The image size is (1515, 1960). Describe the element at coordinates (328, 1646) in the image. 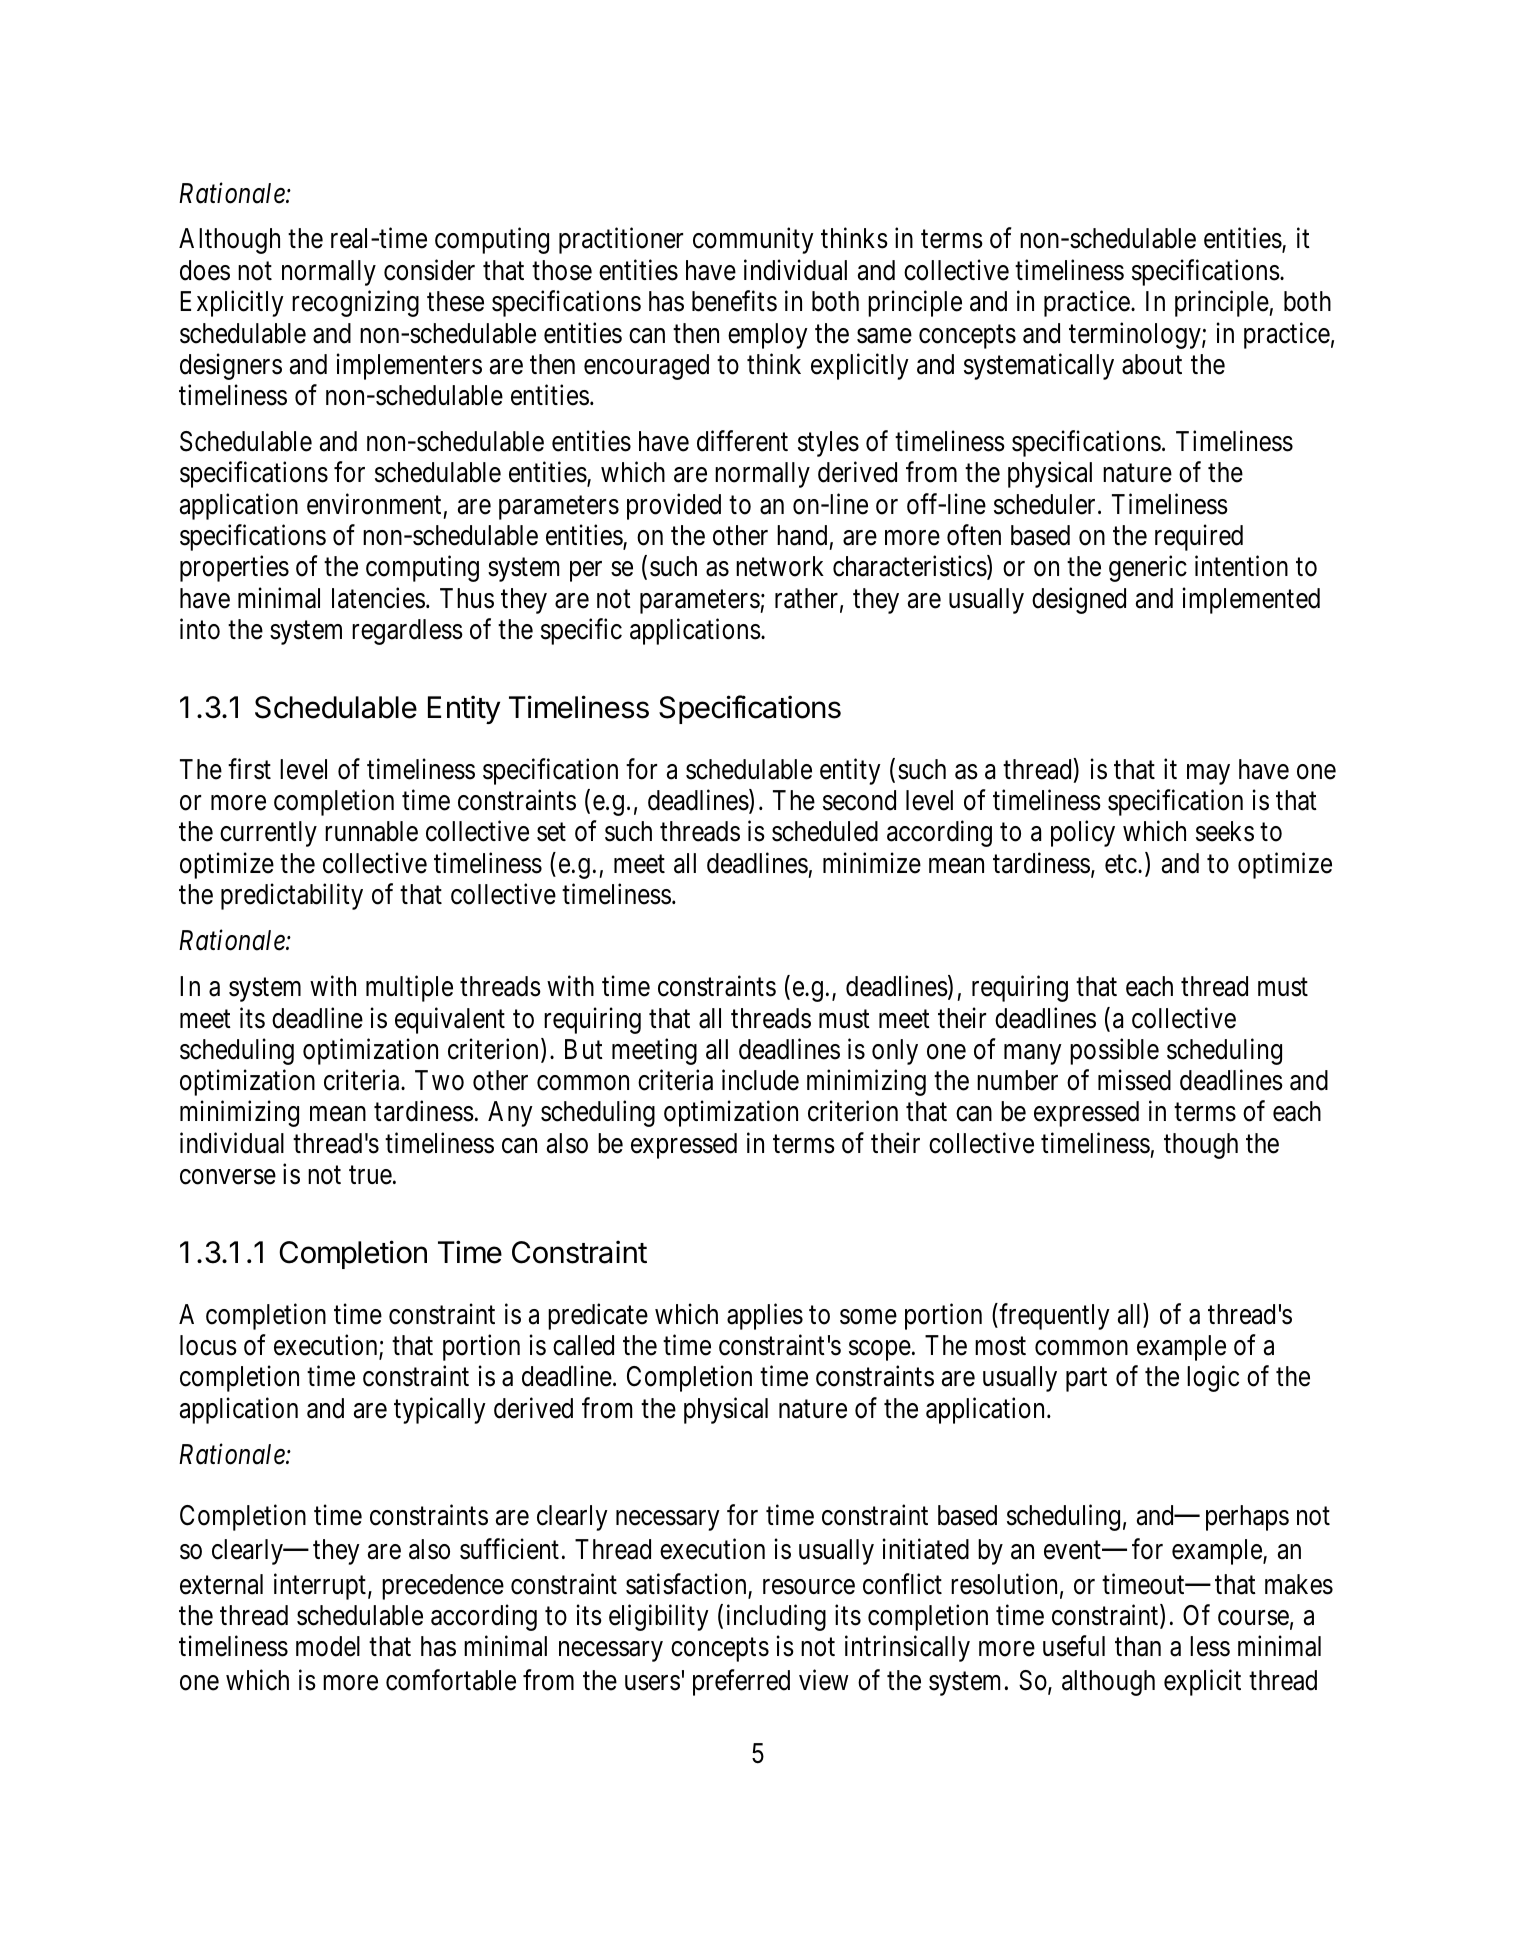

I see `model` at that location.
